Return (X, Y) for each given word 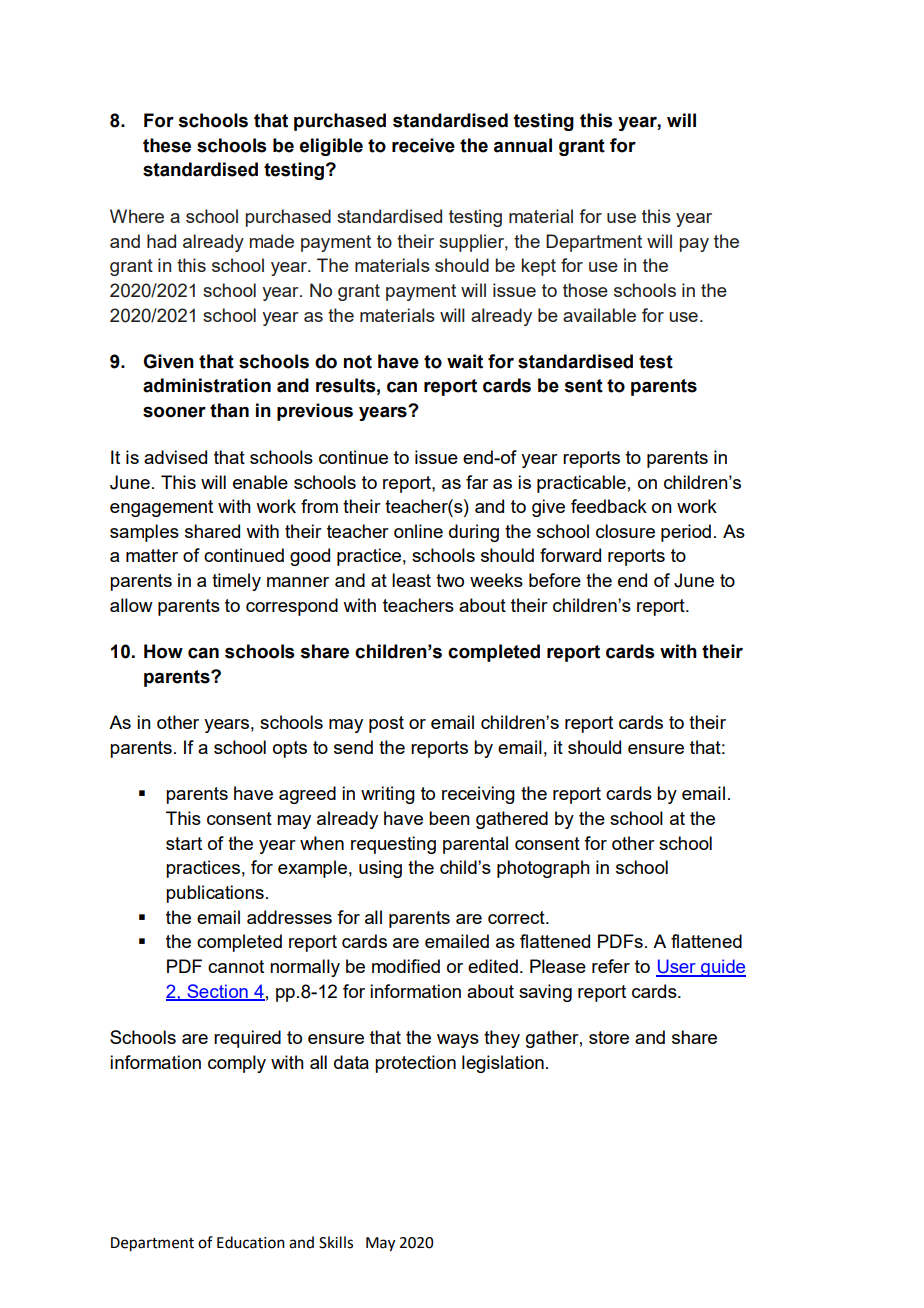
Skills (336, 1242)
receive (423, 145)
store (609, 1037)
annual (523, 145)
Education (251, 1242)
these (167, 145)
